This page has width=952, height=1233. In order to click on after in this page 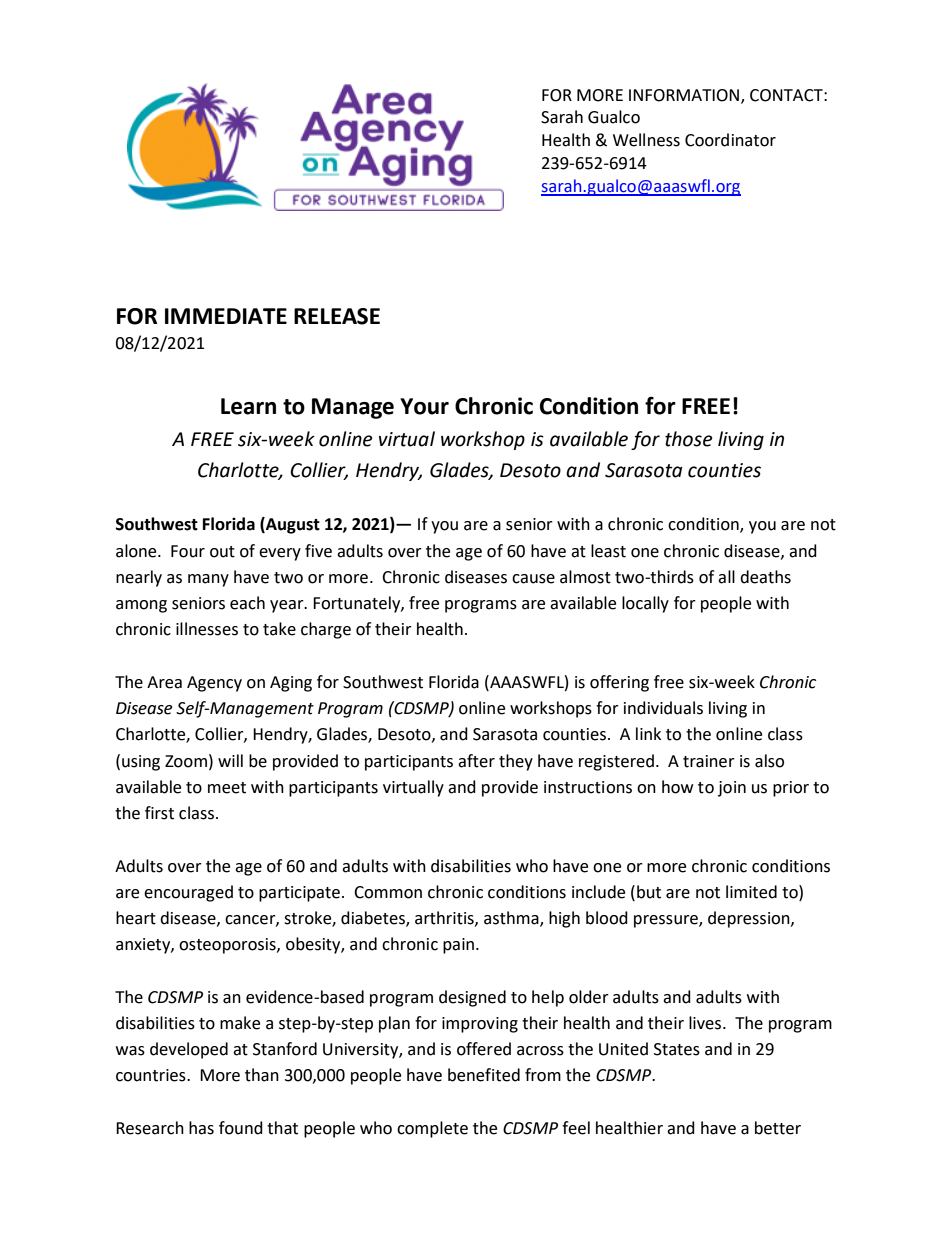, I will do `click(476, 761)`.
